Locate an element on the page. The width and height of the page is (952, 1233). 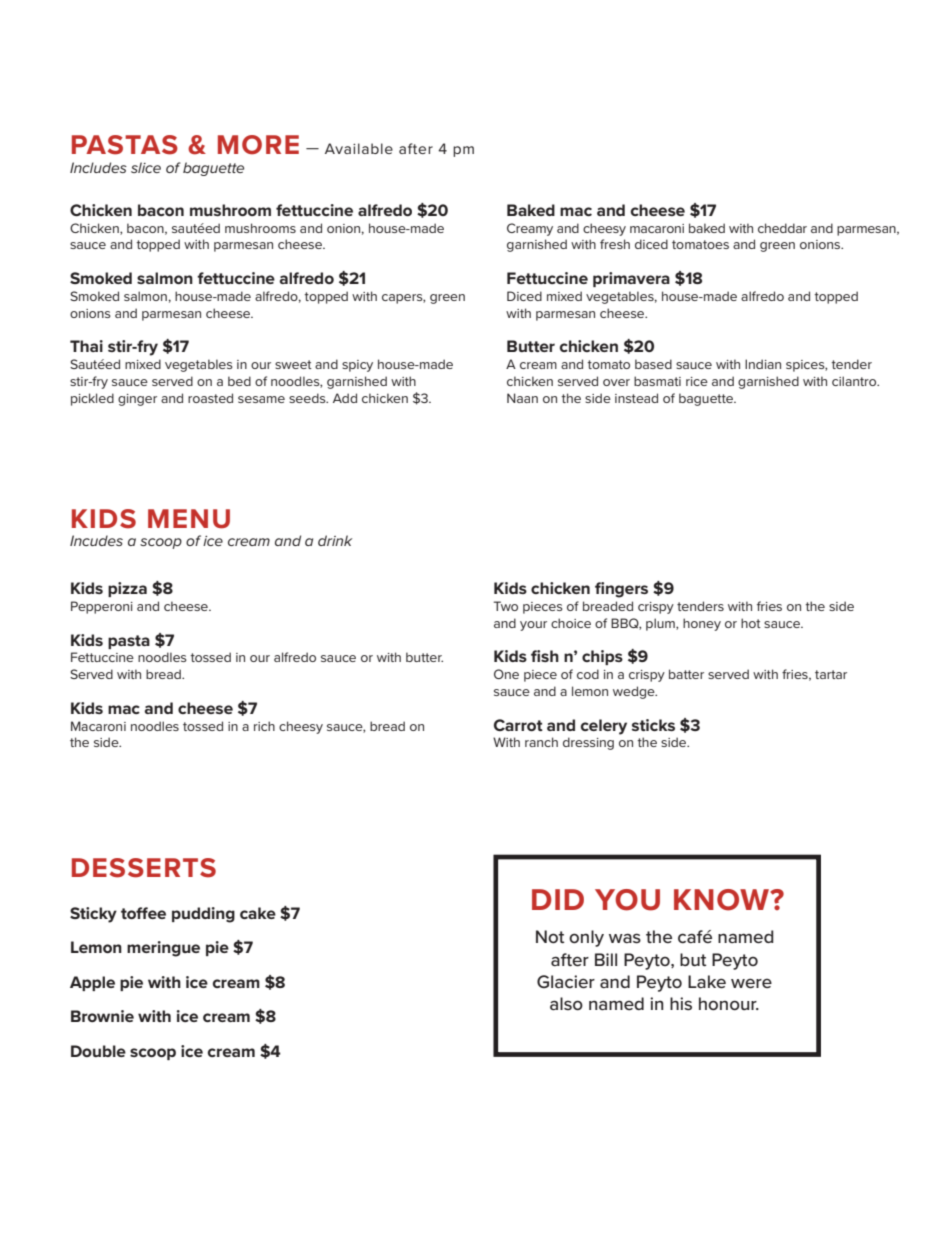
cheddar is located at coordinates (782, 228).
